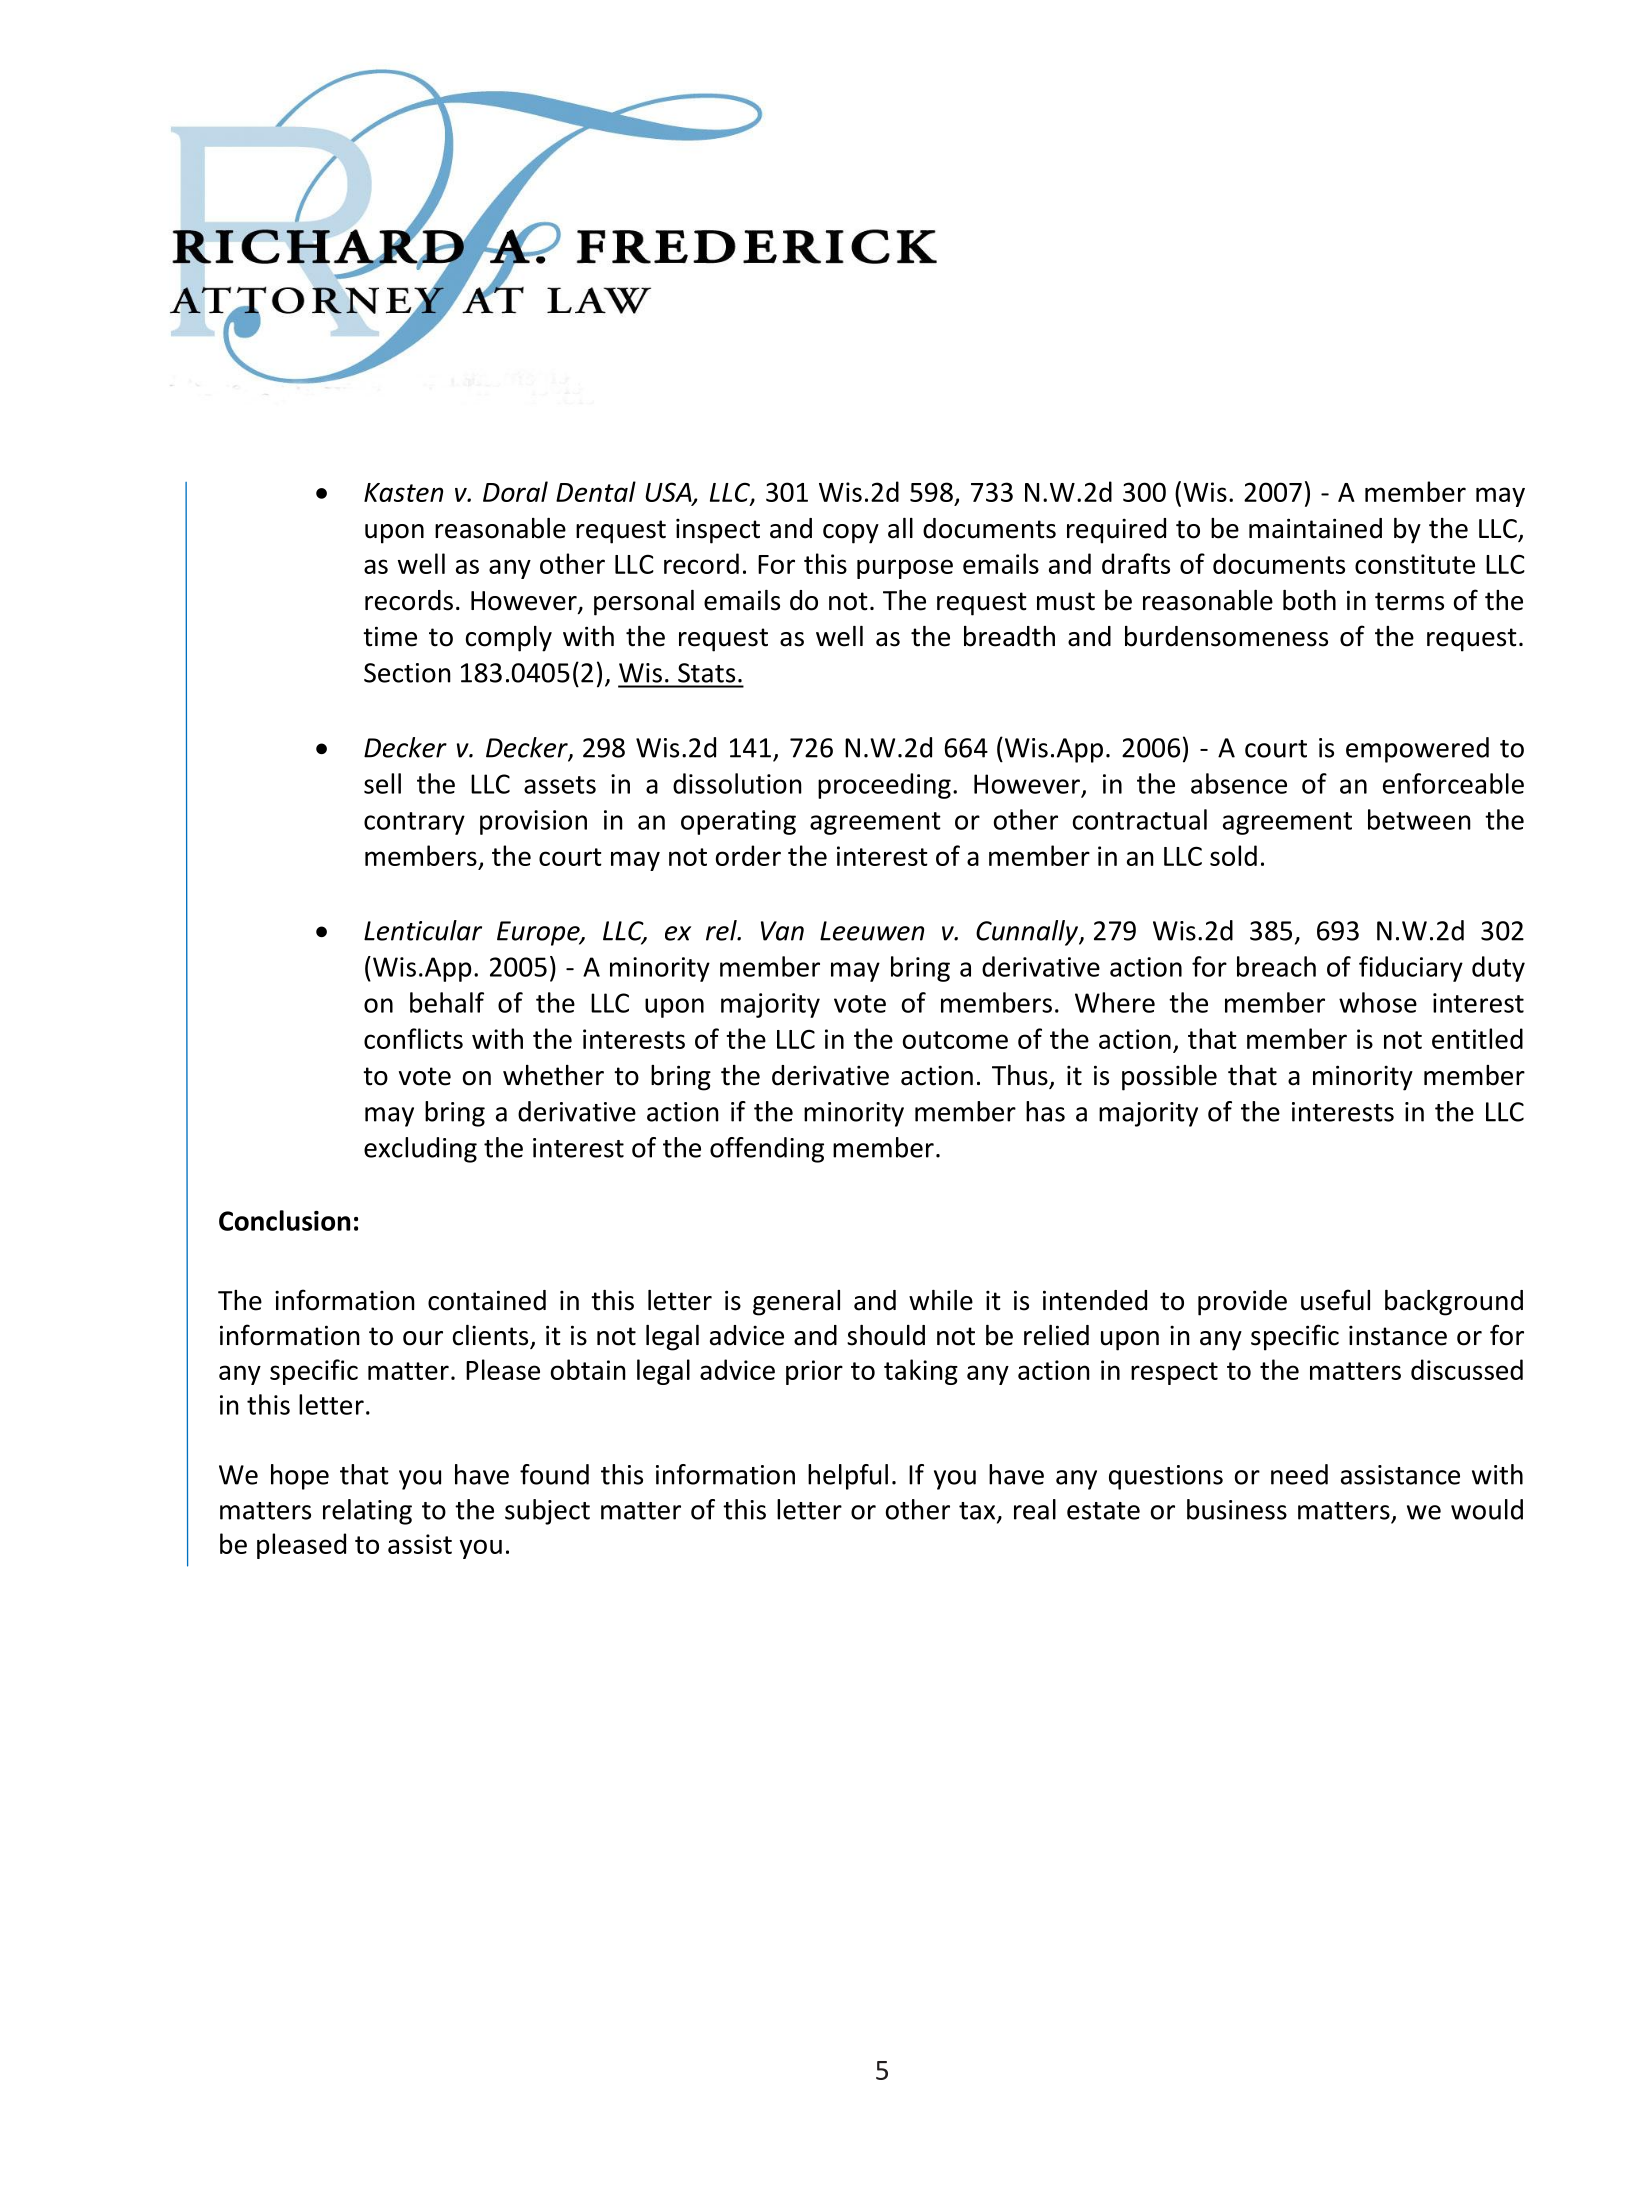  I want to click on outcome, so click(955, 1040).
